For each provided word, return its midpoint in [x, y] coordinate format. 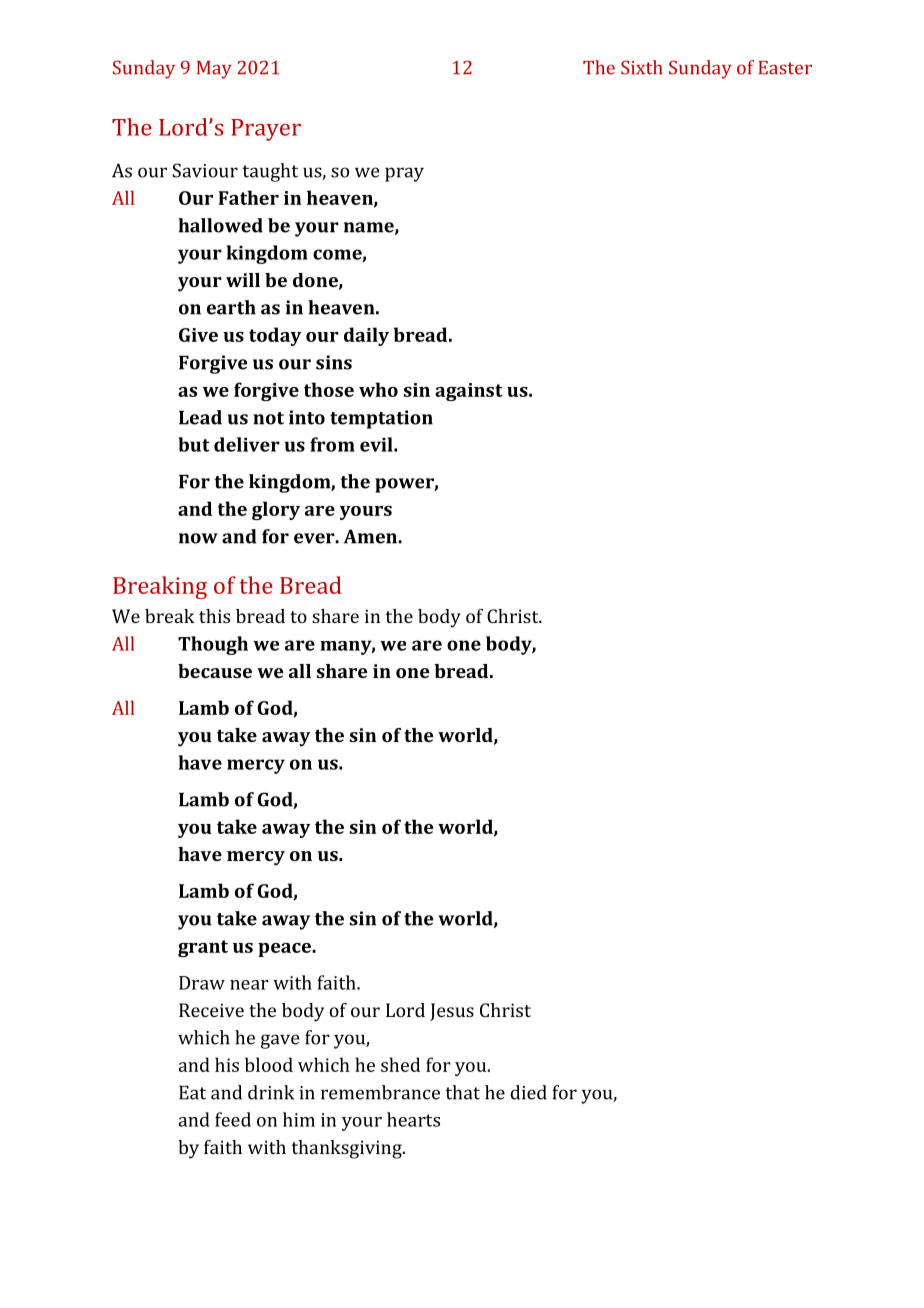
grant [203, 948]
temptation [381, 419]
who [378, 389]
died [528, 1092]
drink [271, 1092]
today [275, 336]
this [214, 616]
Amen [371, 536]
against [469, 392]
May [214, 70]
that [462, 1092]
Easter [785, 68]
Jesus [452, 1012]
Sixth [641, 67]
